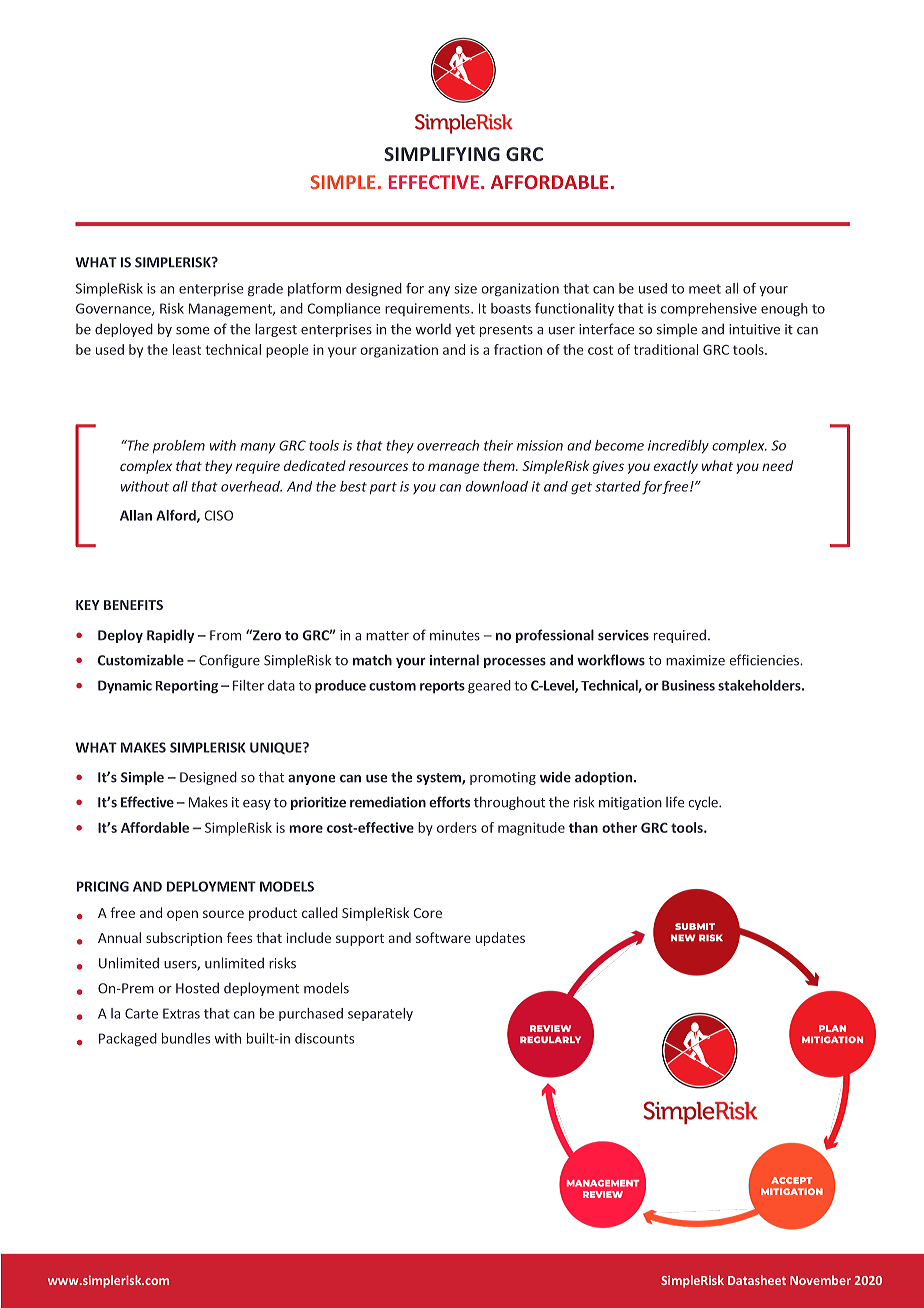  What do you see at coordinates (442, 154) in the image?
I see `SIMPLIFYING` at bounding box center [442, 154].
